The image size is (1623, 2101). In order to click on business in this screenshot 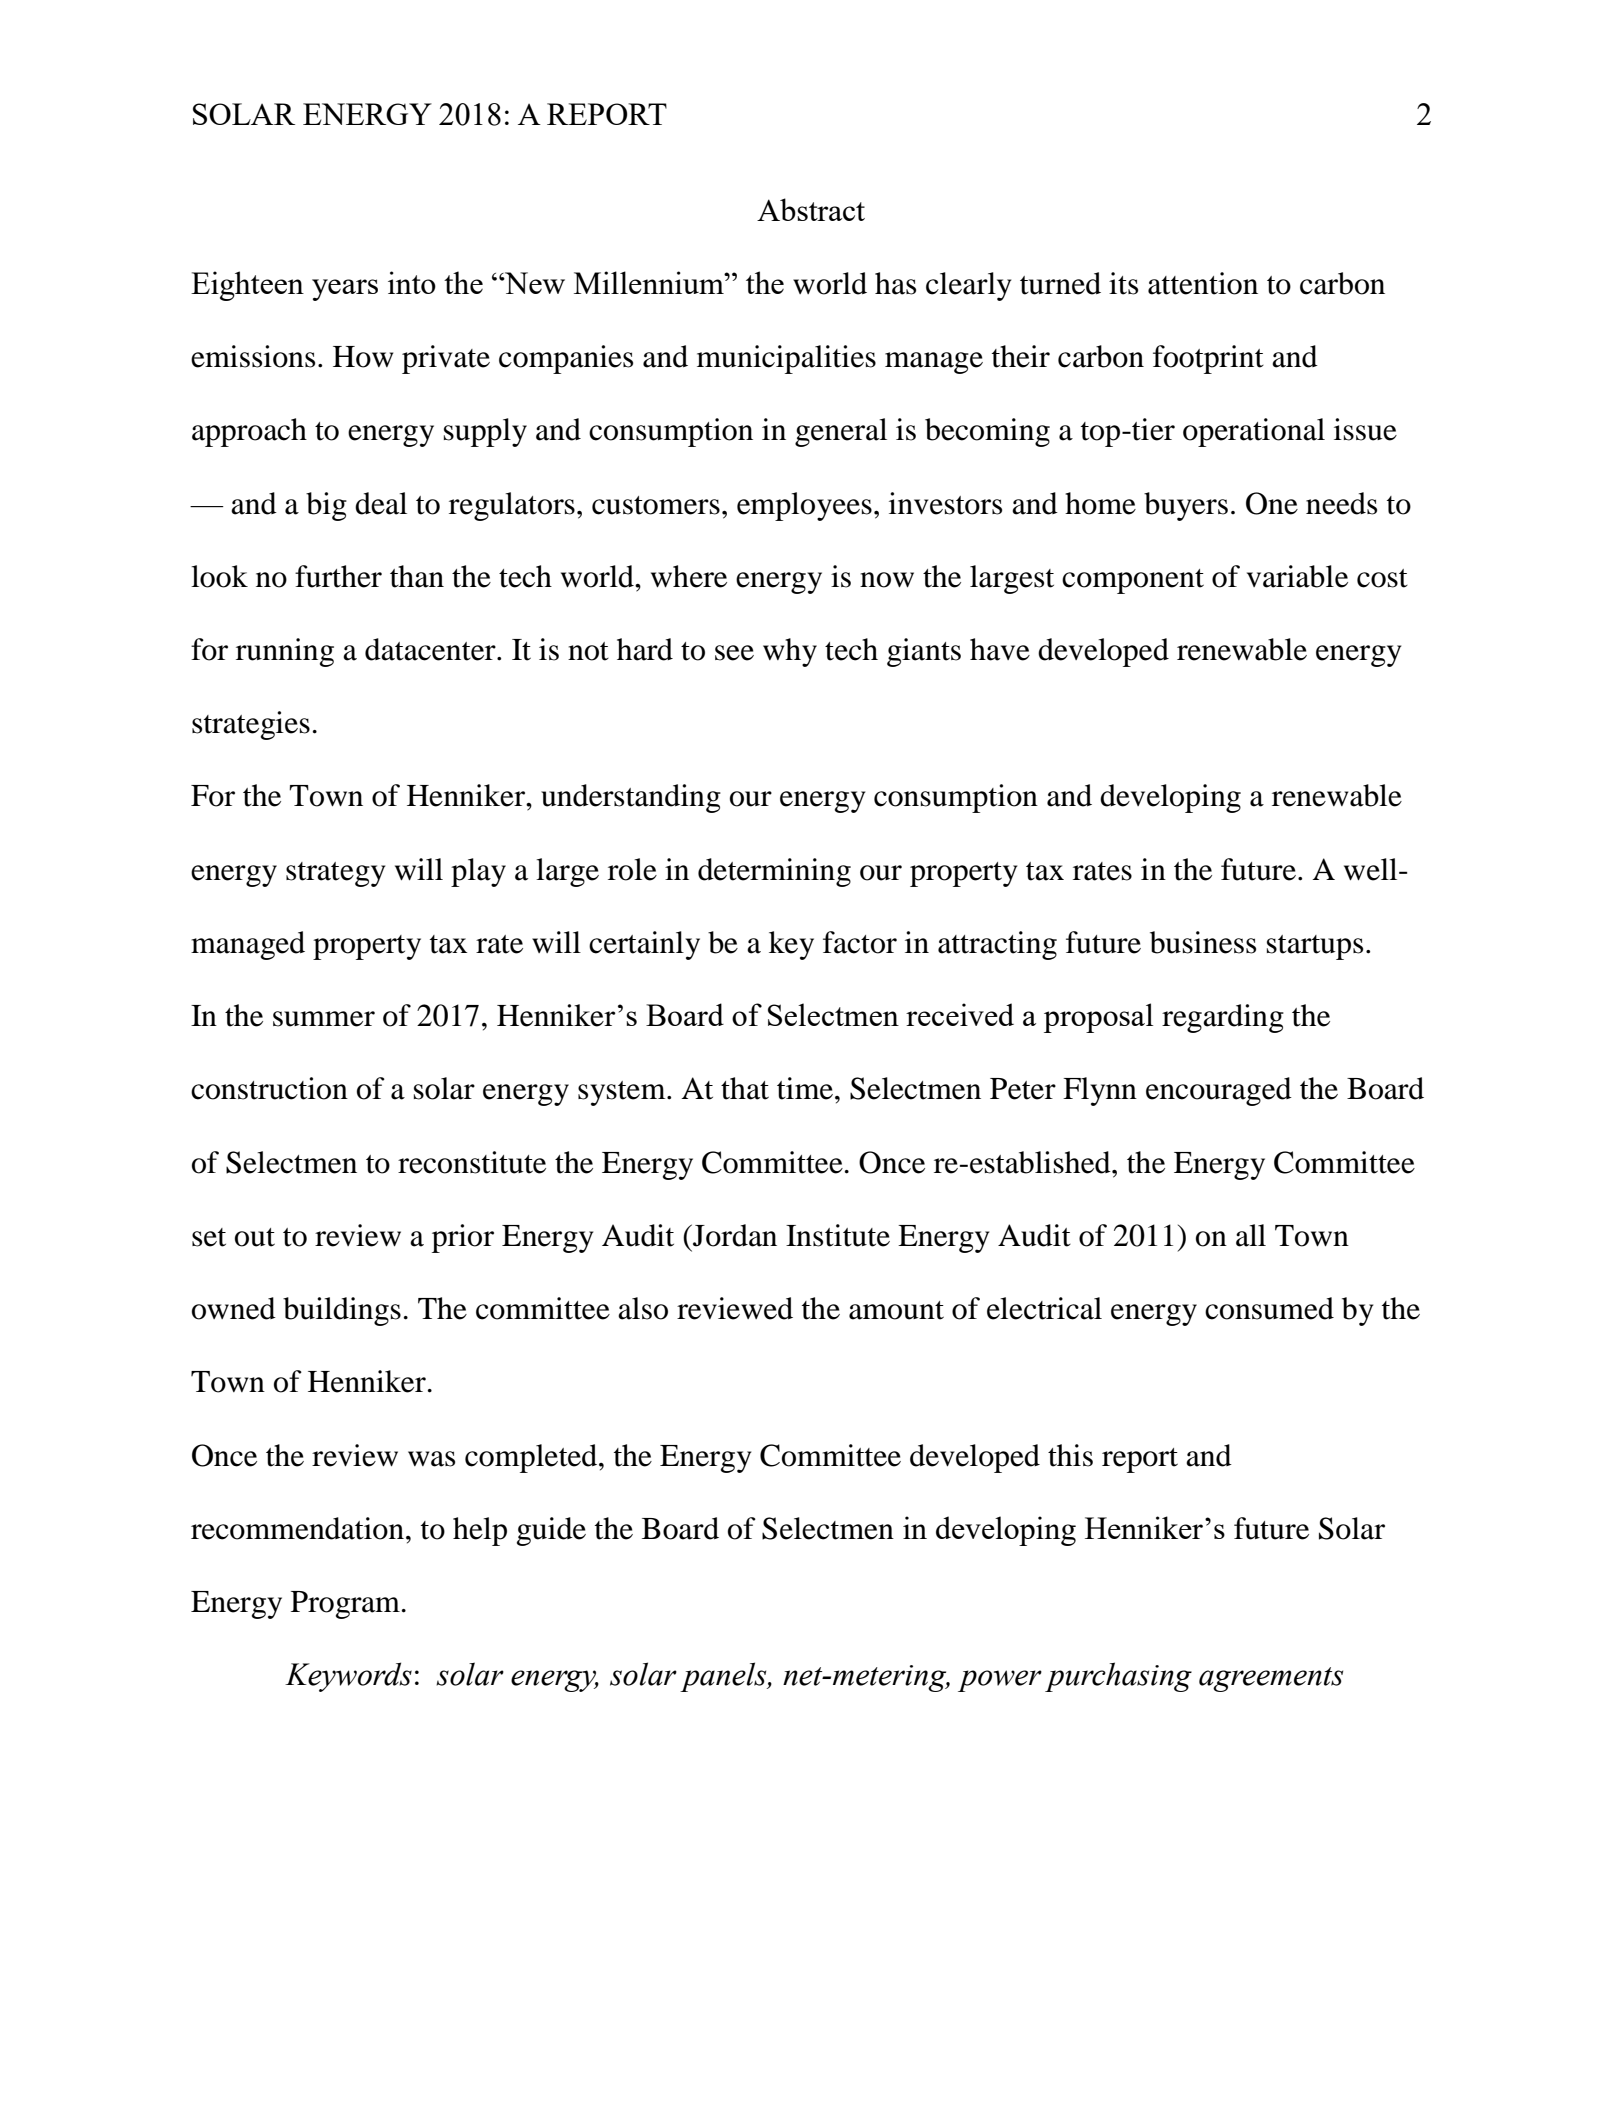, I will do `click(1203, 942)`.
